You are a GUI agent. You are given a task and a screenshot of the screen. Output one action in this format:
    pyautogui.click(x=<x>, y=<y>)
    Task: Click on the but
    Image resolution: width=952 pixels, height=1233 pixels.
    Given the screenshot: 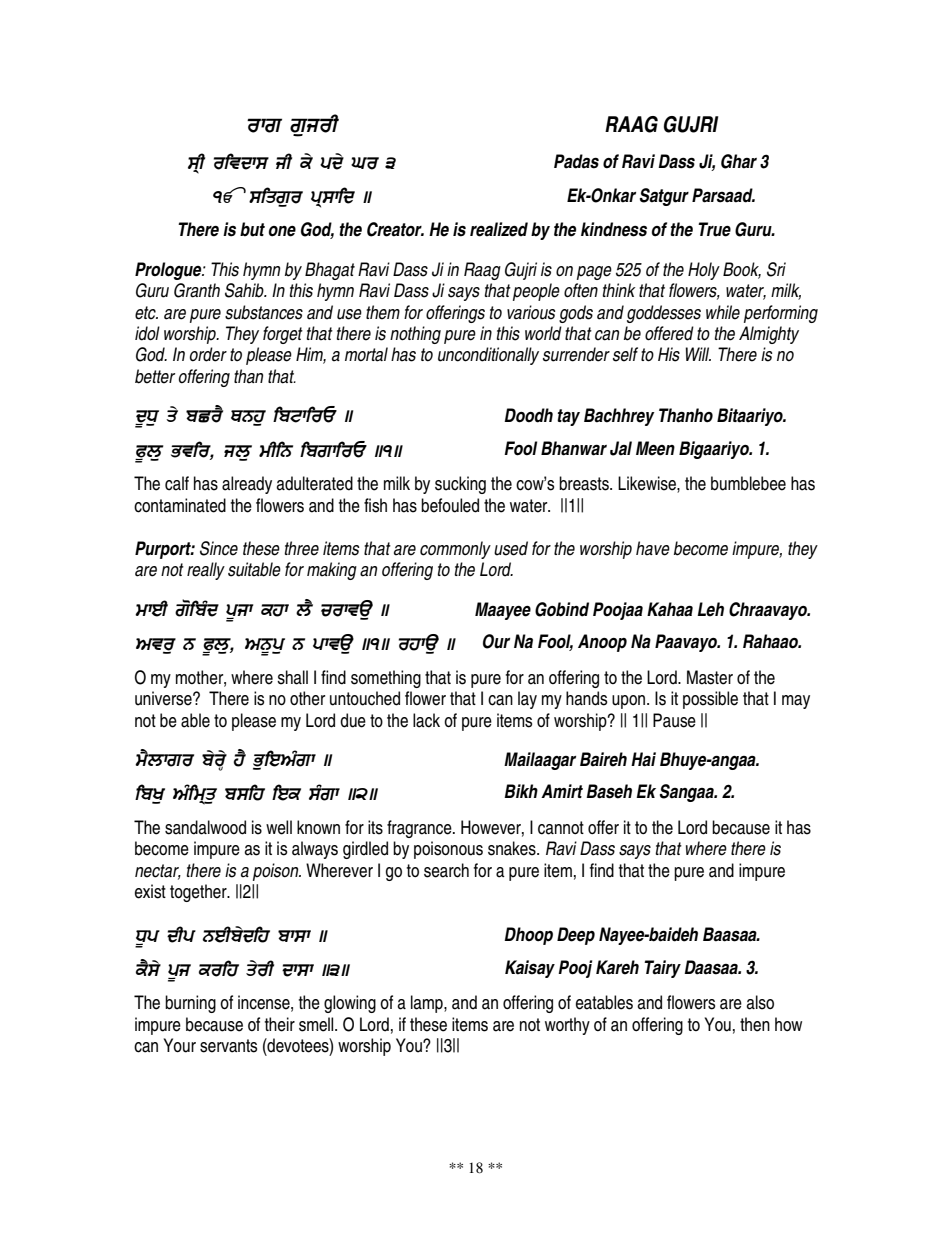 What is the action you would take?
    pyautogui.click(x=252, y=229)
